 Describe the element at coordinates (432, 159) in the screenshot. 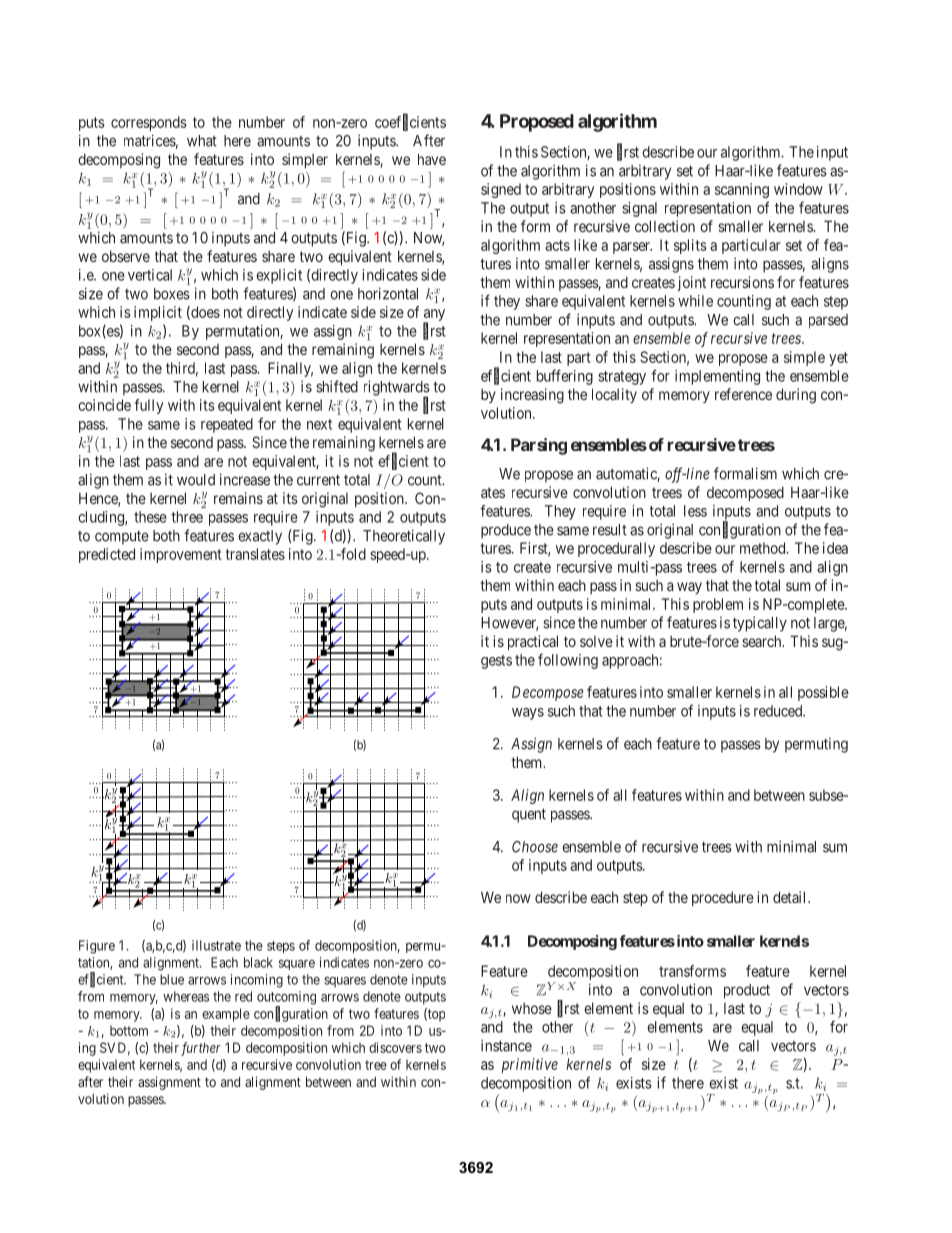

I see `have` at that location.
